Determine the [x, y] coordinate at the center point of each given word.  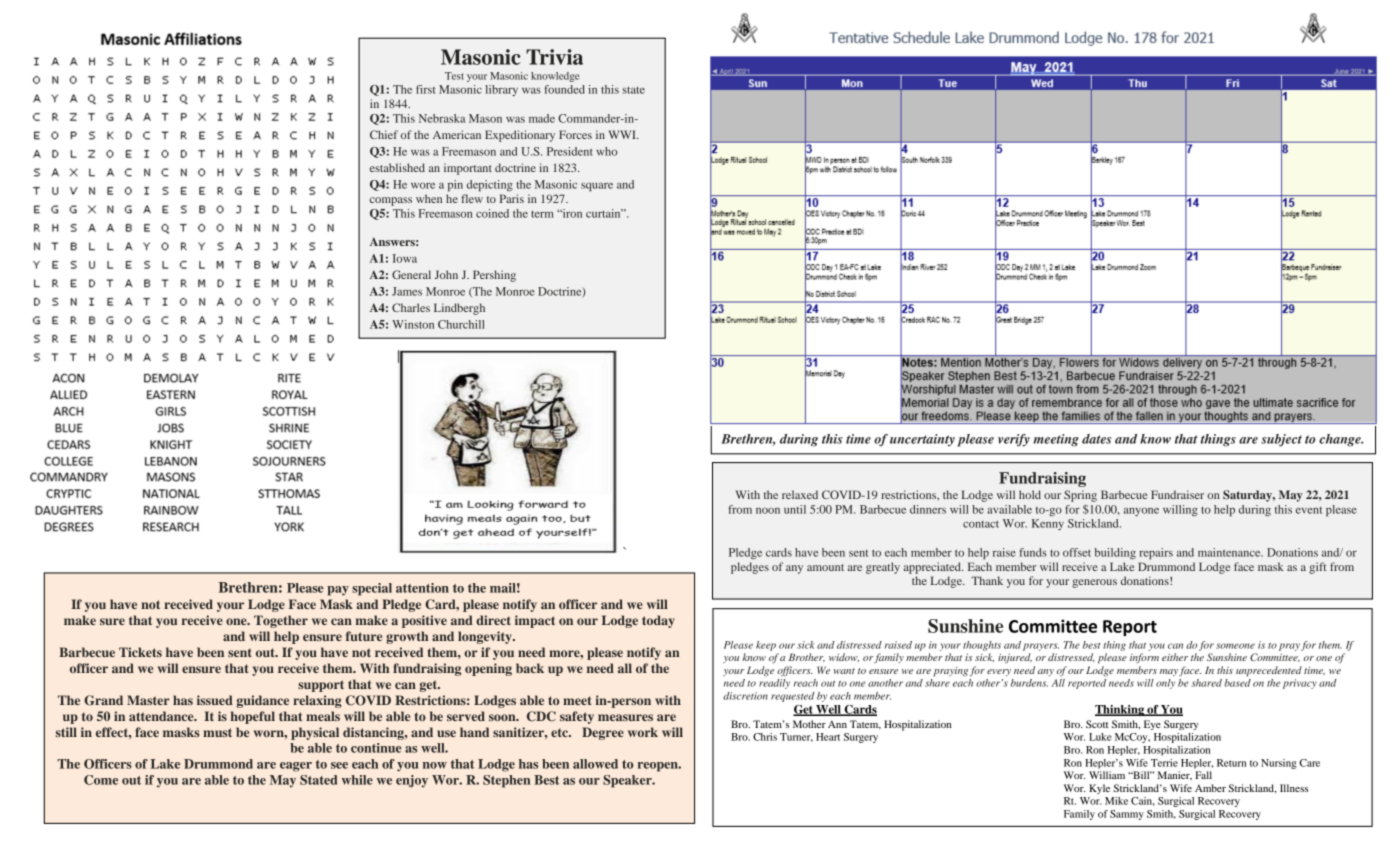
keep [766, 646]
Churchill [461, 324]
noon [768, 511]
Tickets [140, 652]
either [1175, 657]
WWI [623, 134]
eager [296, 767]
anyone [1141, 511]
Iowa [405, 258]
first [425, 89]
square [597, 187]
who [606, 151]
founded [565, 89]
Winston [413, 324]
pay [338, 591]
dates [1096, 439]
